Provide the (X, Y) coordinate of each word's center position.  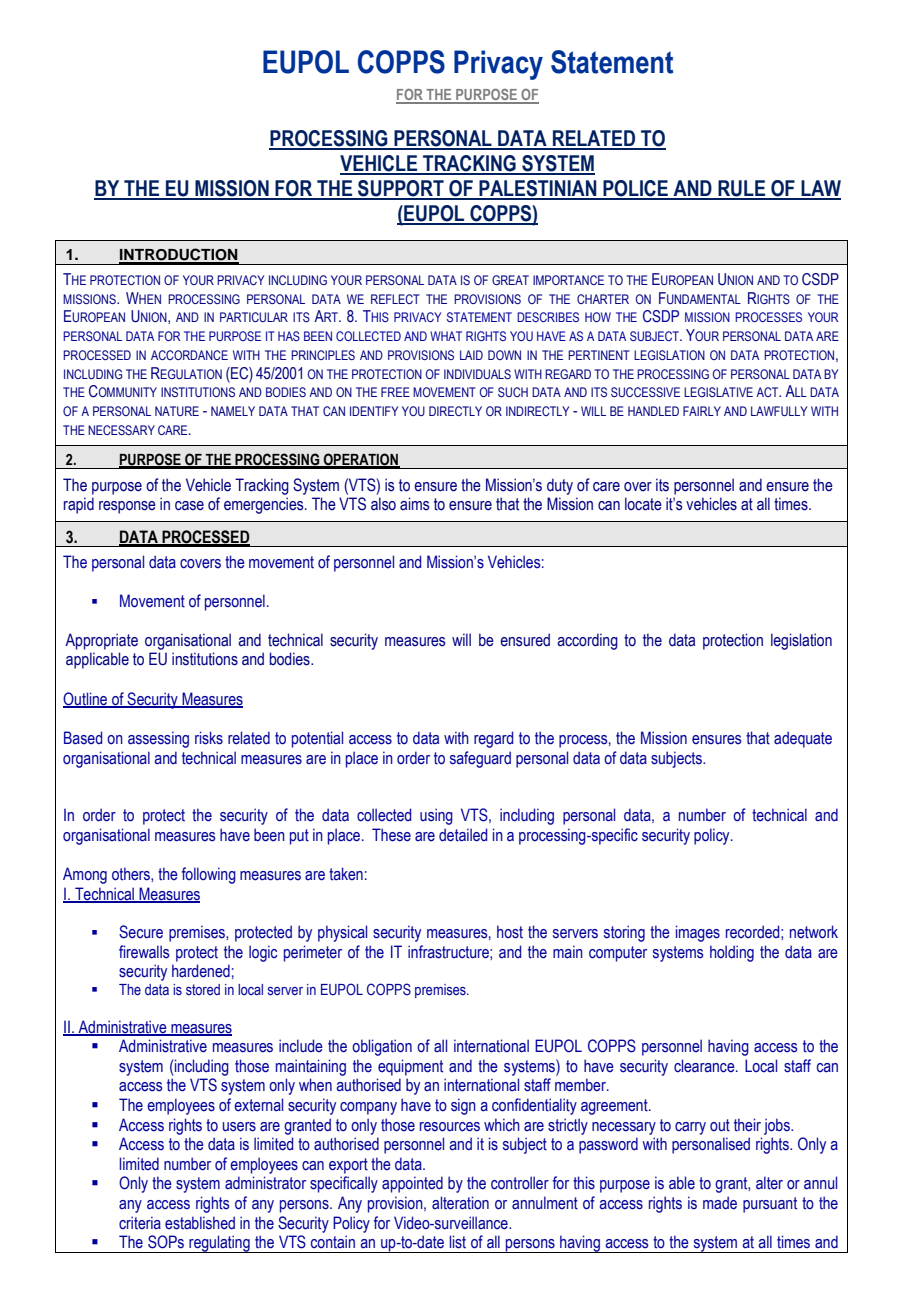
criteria (140, 1223)
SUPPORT (401, 189)
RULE (742, 189)
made (720, 1203)
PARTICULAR (254, 317)
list (458, 1242)
